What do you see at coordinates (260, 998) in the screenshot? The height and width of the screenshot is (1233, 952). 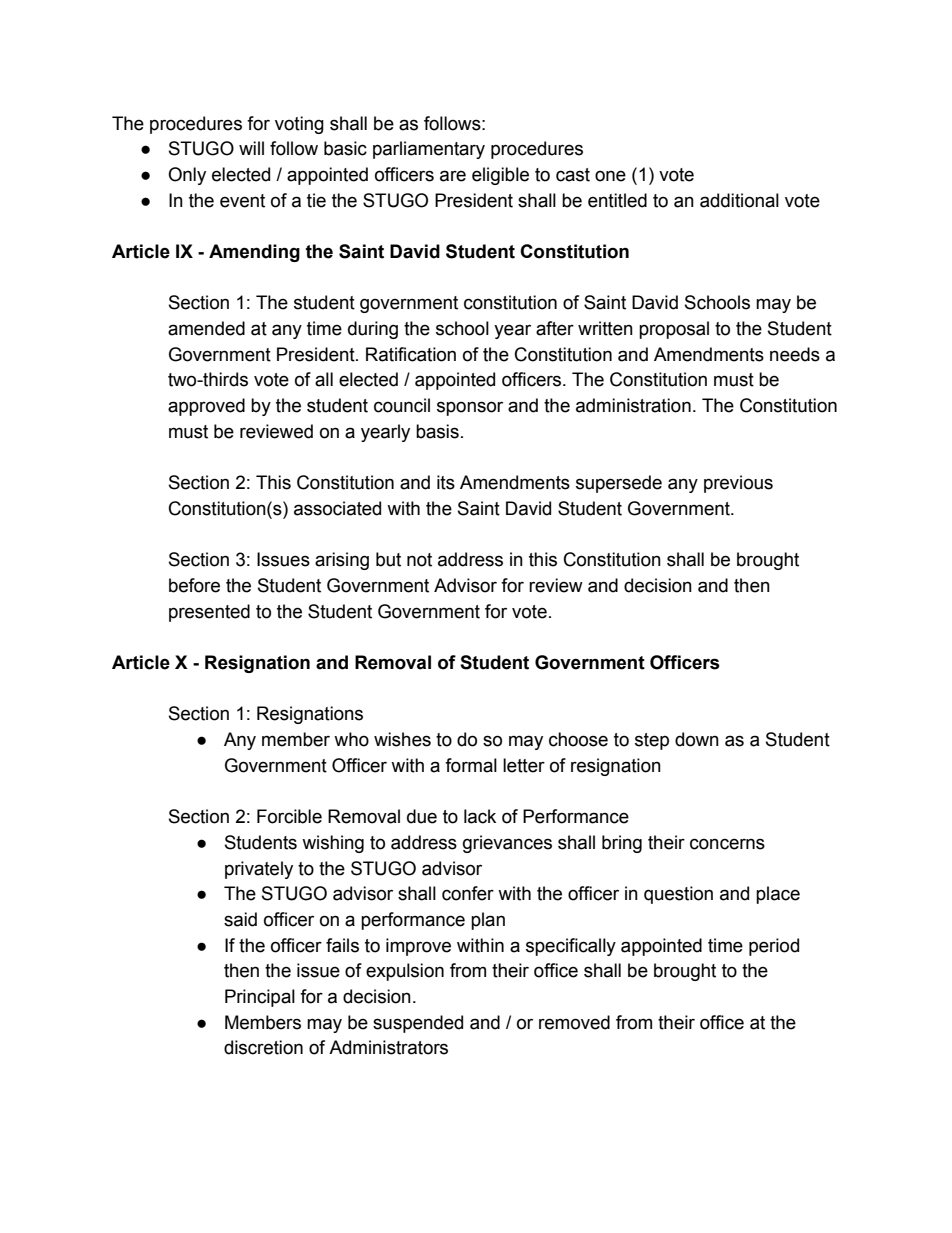 I see `Principal` at bounding box center [260, 998].
